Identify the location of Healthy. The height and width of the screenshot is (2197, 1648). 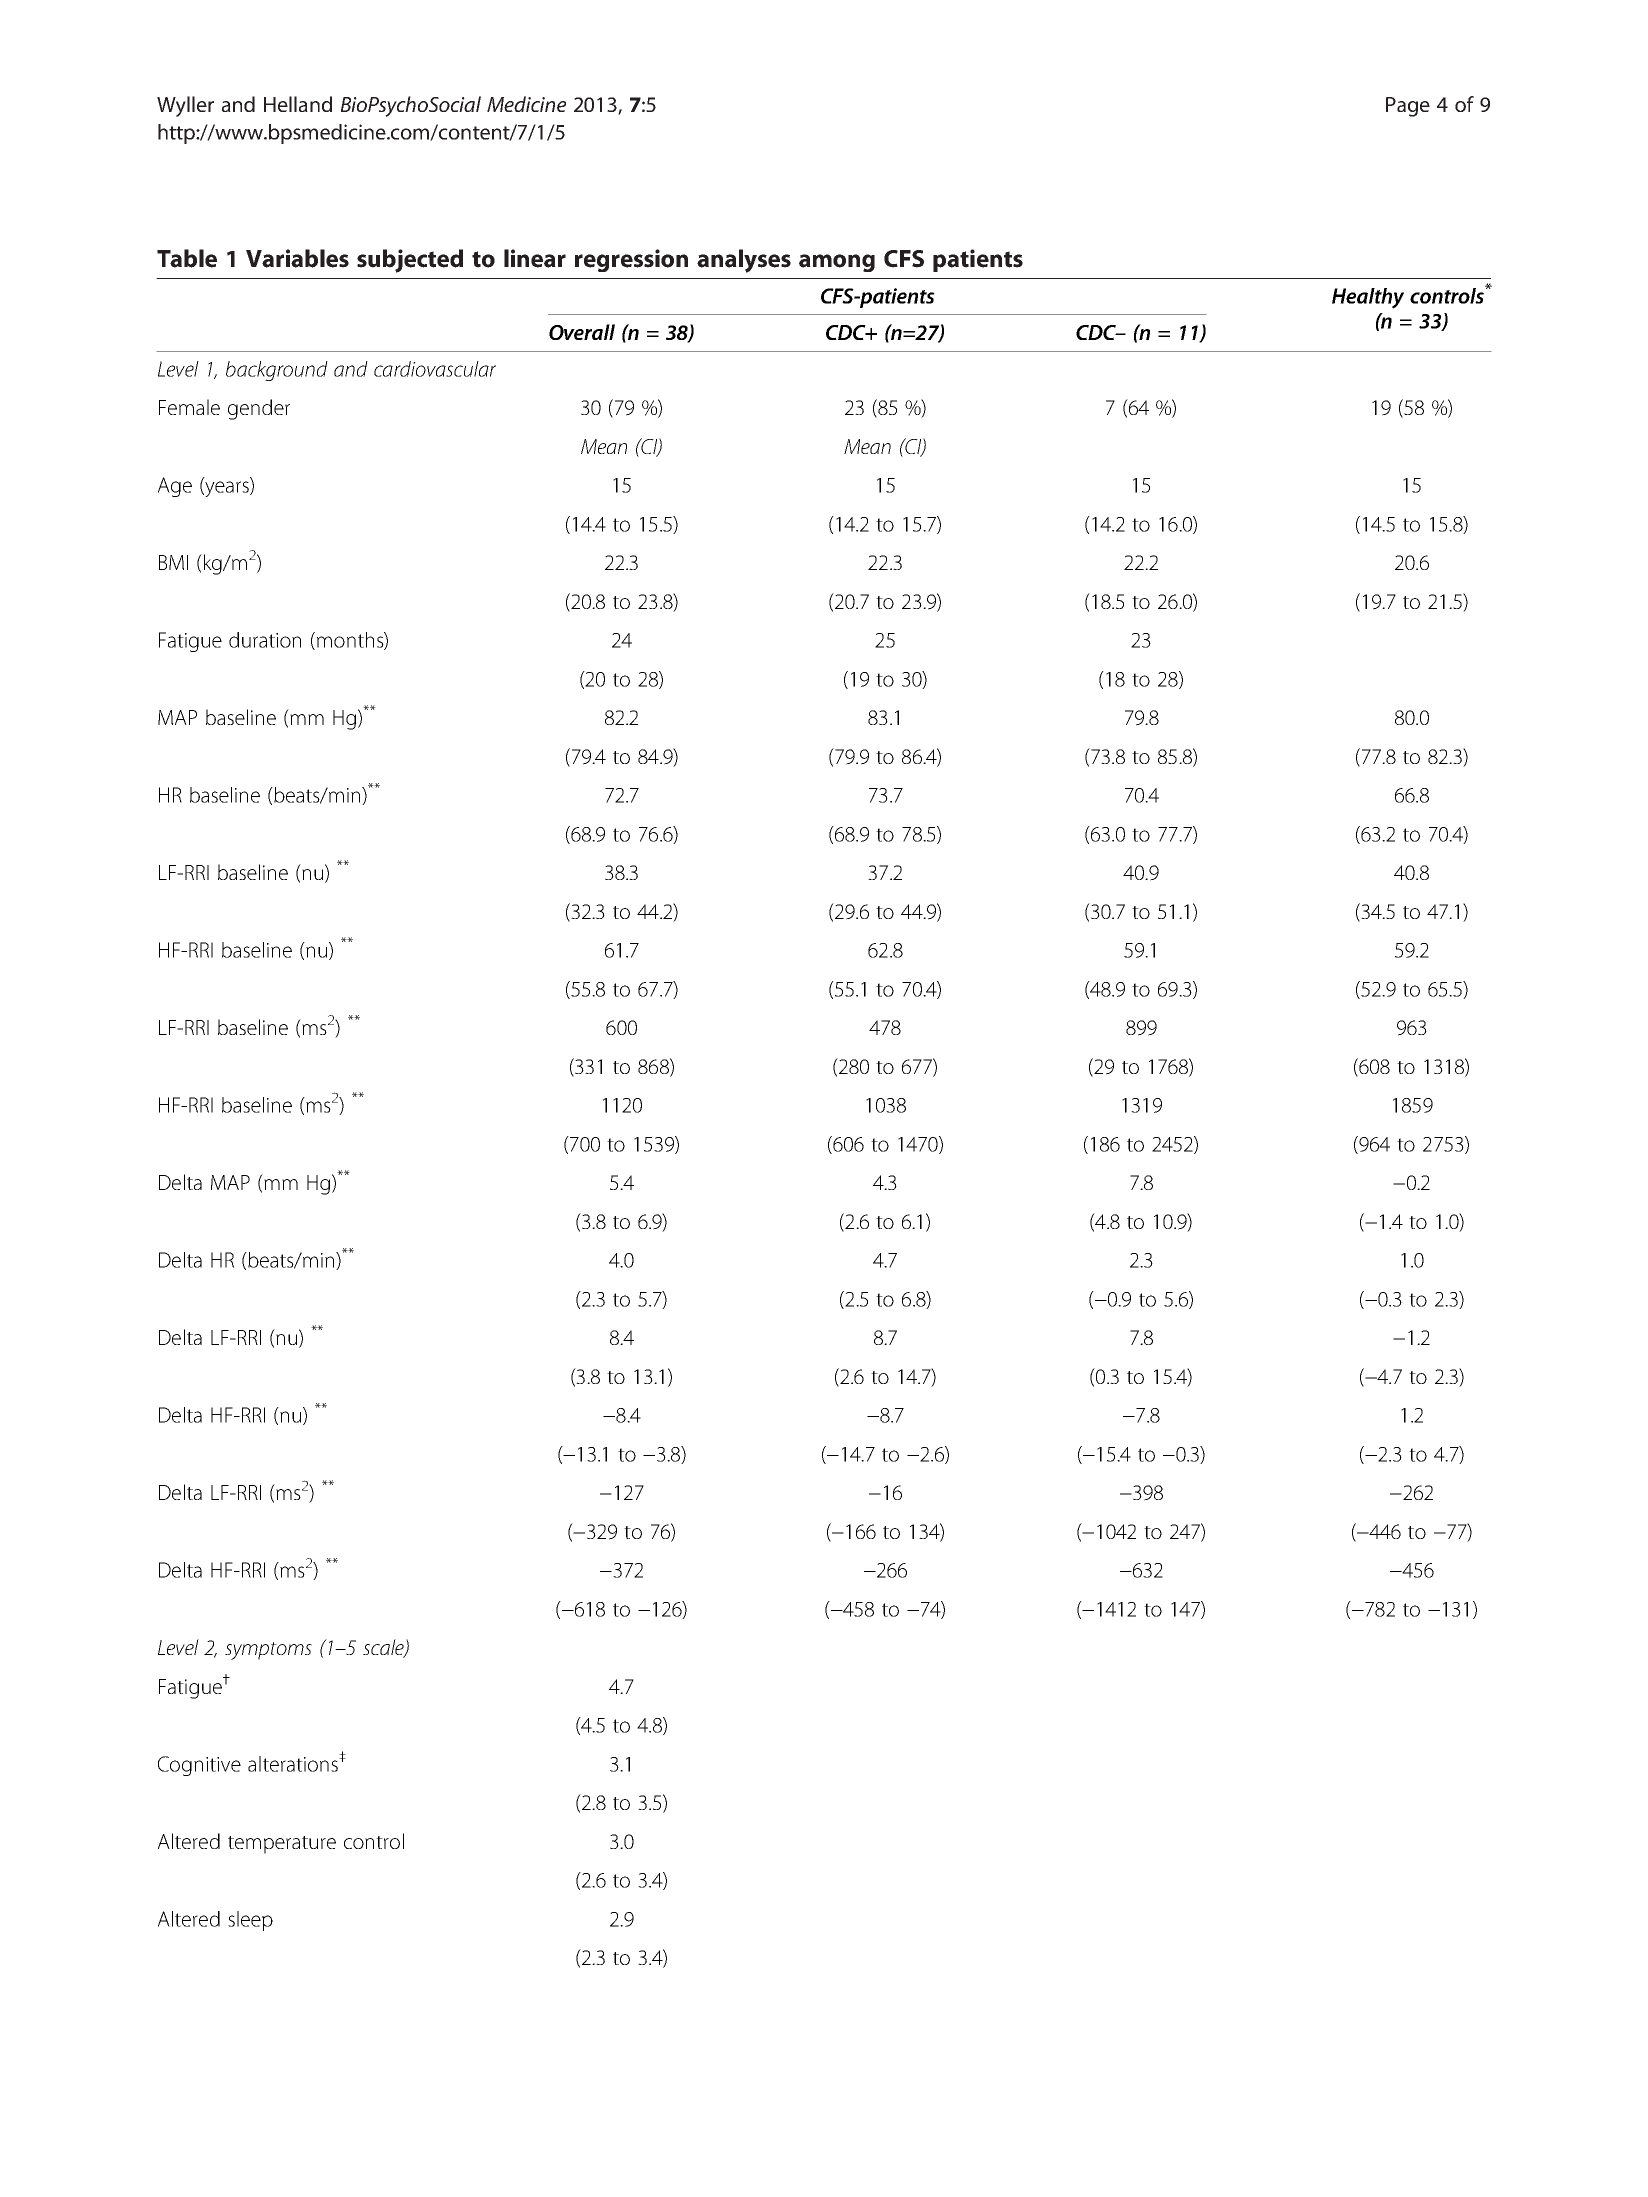
(1368, 298).
